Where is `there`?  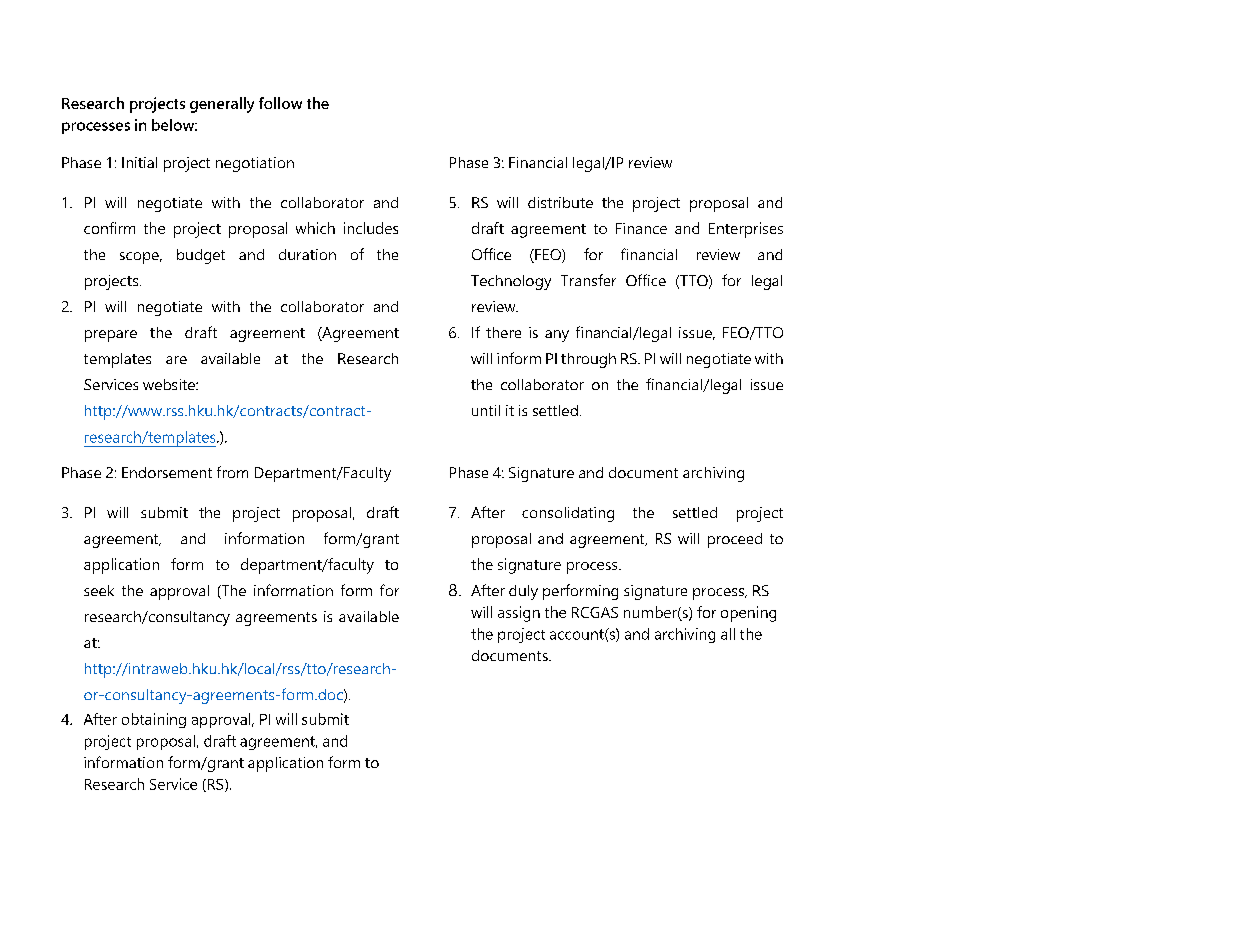 there is located at coordinates (503, 332).
